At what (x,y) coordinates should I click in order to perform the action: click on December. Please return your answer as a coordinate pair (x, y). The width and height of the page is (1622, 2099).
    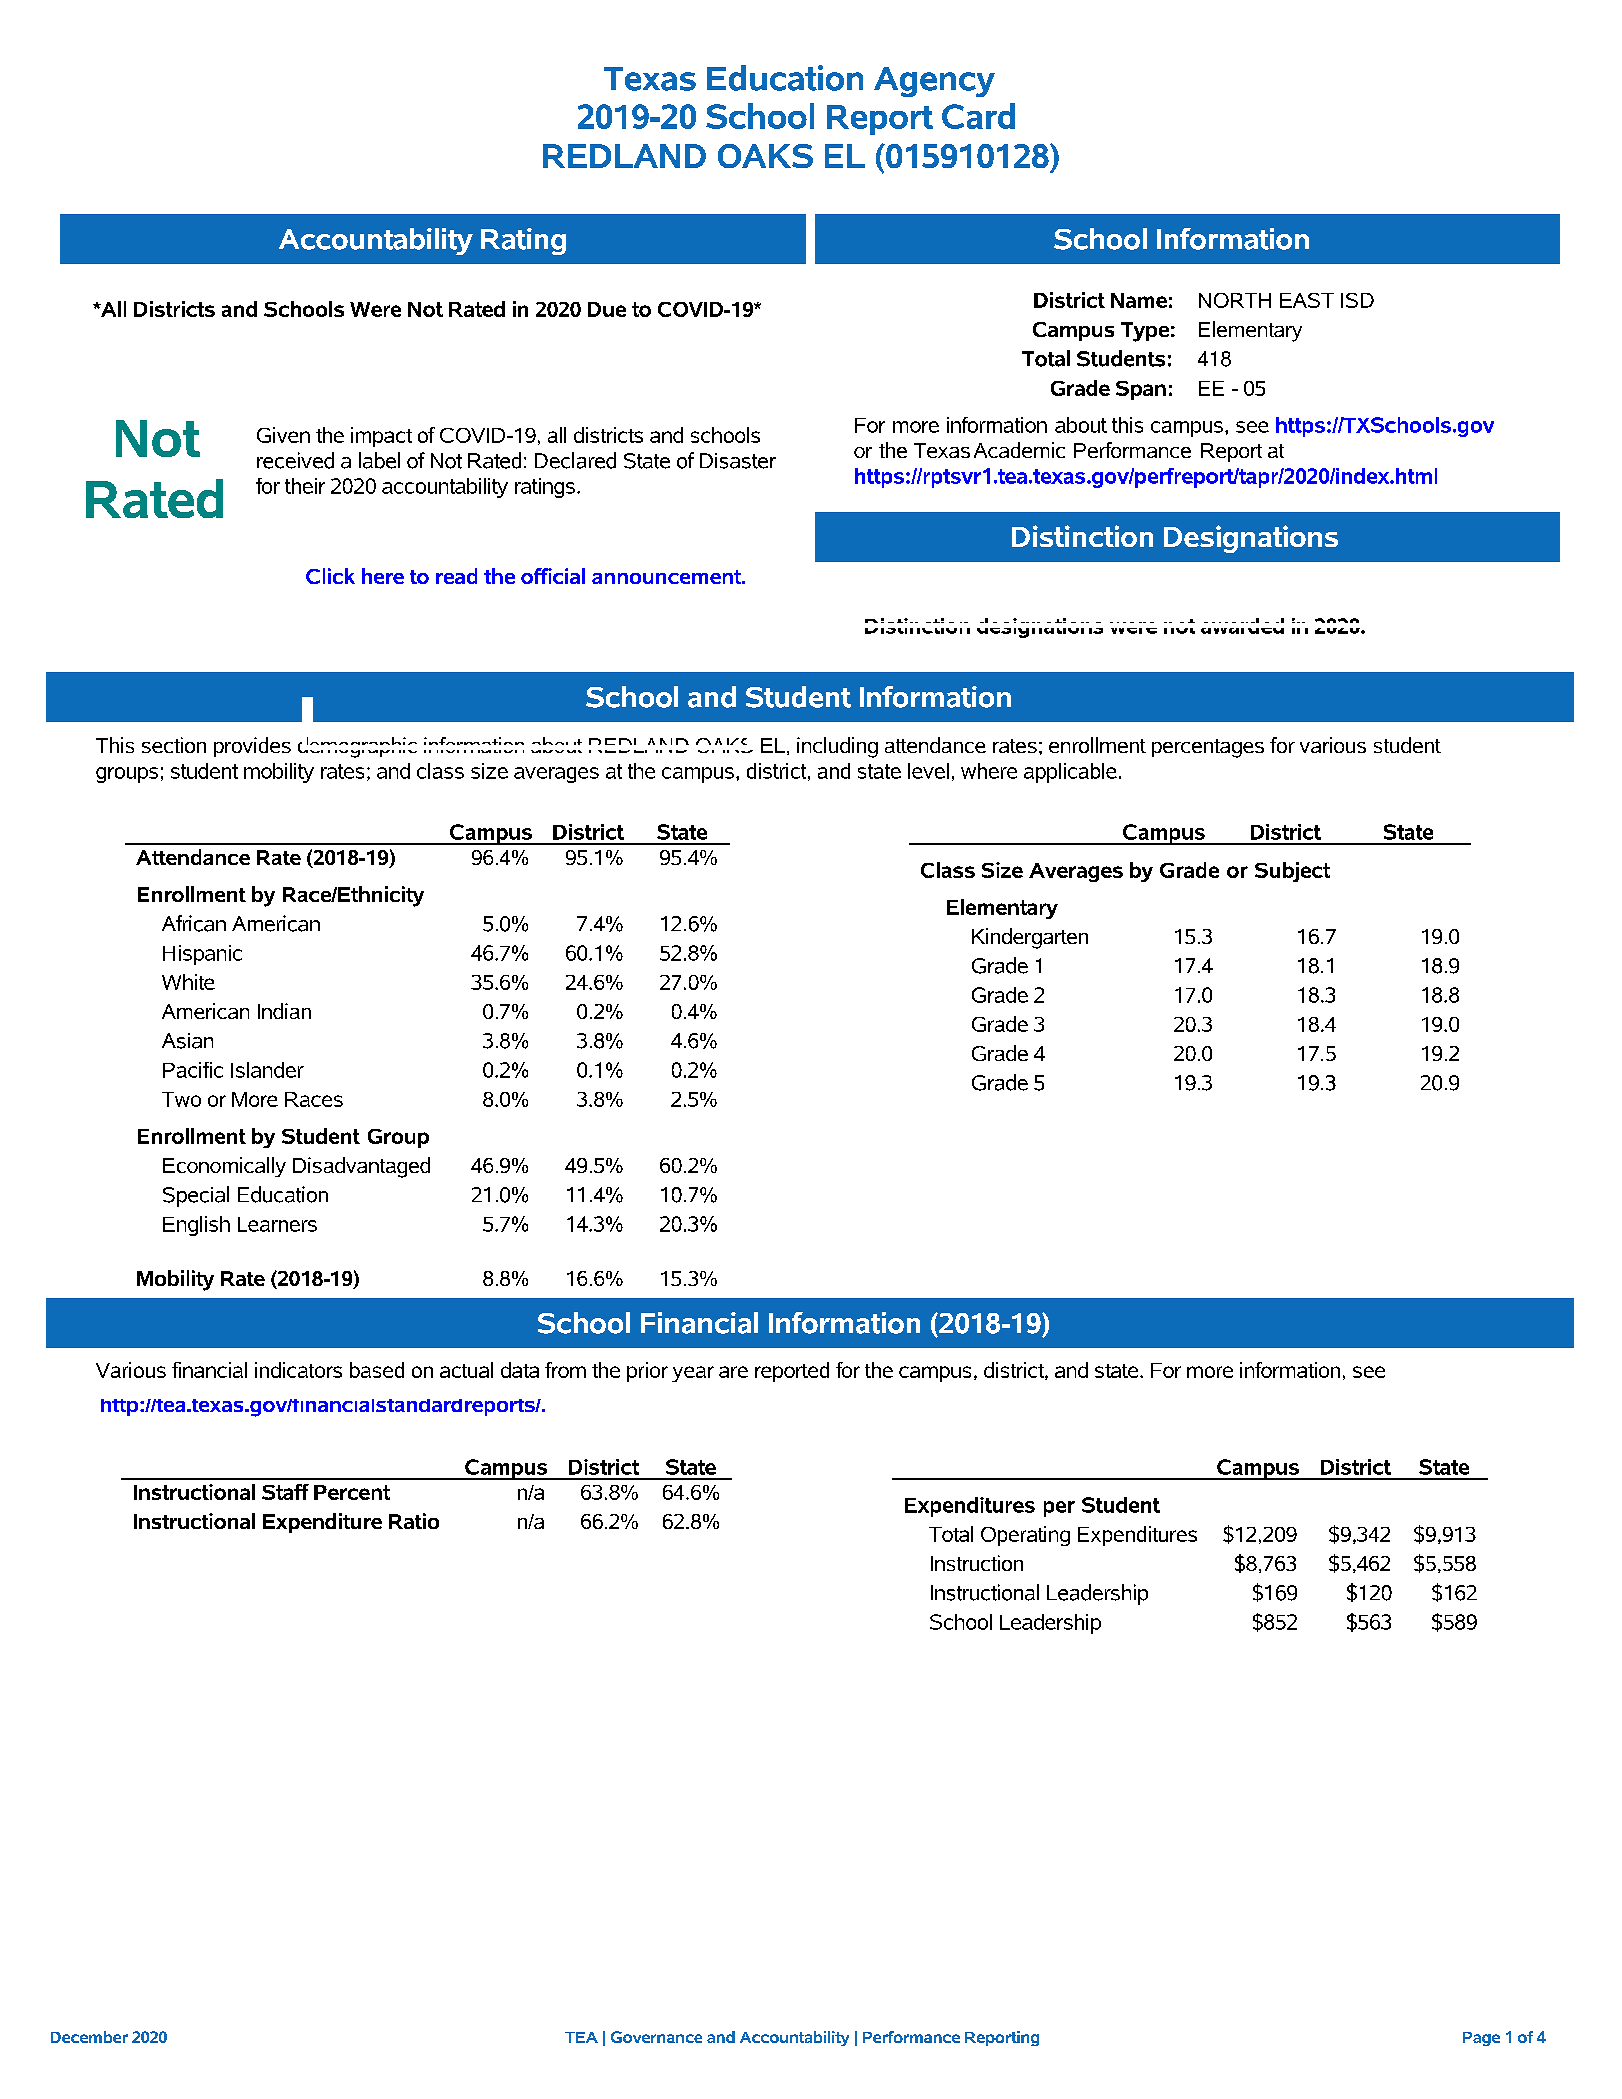
    Looking at the image, I should click on (89, 2037).
